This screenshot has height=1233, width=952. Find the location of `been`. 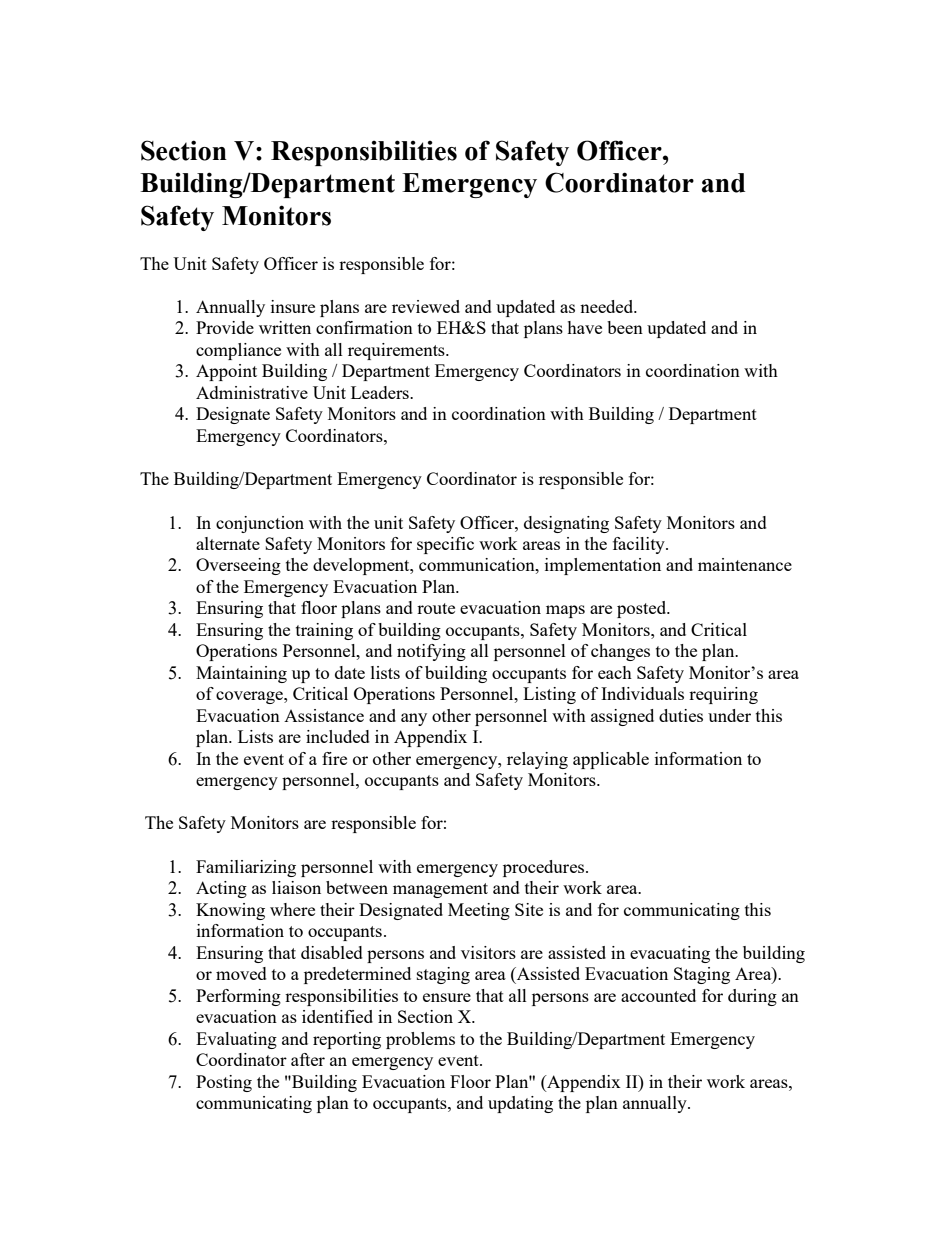

been is located at coordinates (625, 327).
